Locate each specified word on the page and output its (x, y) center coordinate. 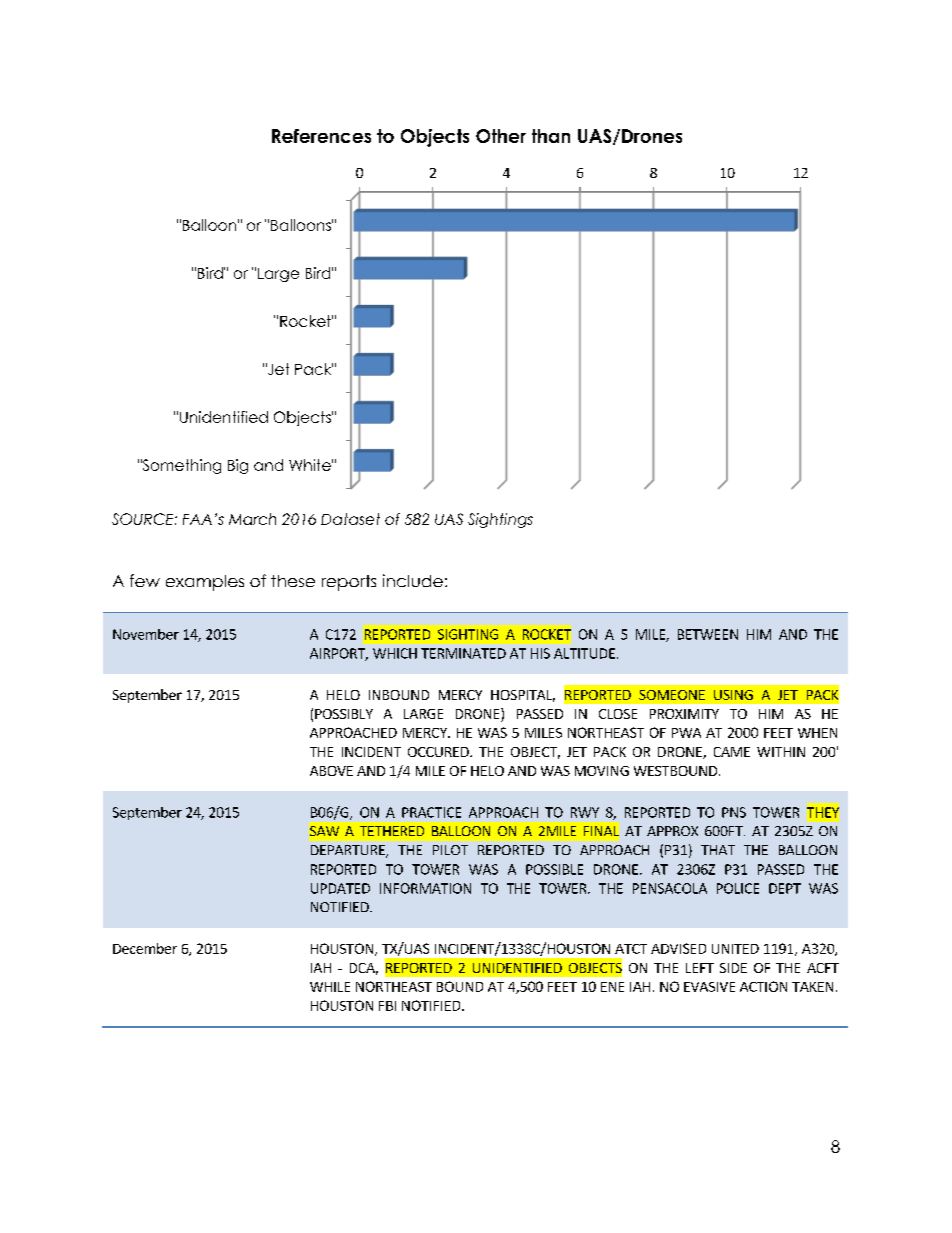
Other (501, 136)
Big (238, 466)
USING (733, 695)
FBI (387, 1006)
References (321, 136)
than (551, 136)
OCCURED (439, 752)
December (145, 948)
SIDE (733, 968)
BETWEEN (708, 634)
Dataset (350, 519)
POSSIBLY (344, 714)
